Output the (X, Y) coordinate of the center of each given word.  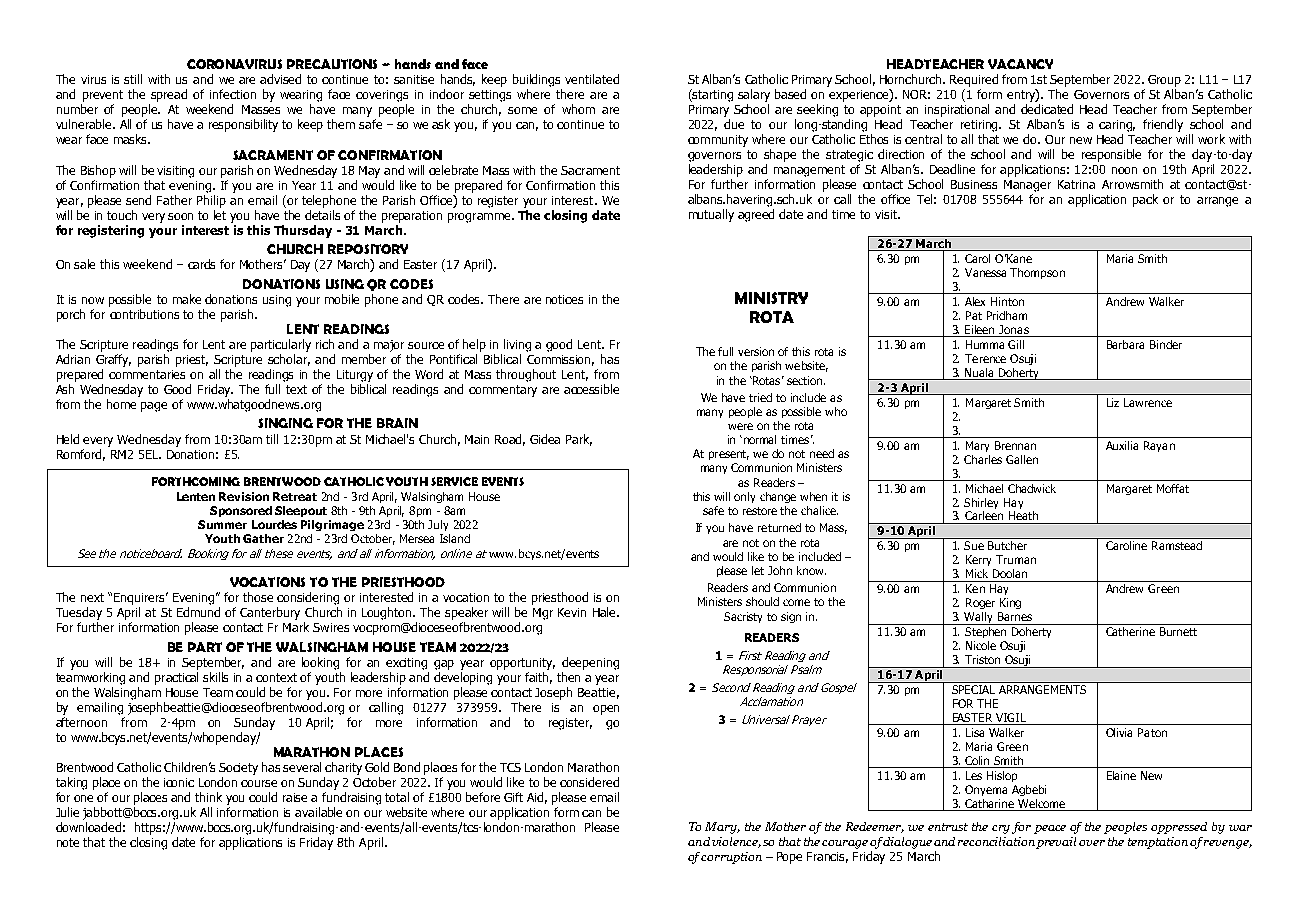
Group (1164, 81)
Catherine (1130, 631)
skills (215, 677)
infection (233, 94)
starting (712, 95)
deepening (590, 663)
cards (201, 264)
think (208, 797)
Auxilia (1122, 445)
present (729, 455)
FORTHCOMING (196, 481)
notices (564, 299)
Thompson (1037, 273)
